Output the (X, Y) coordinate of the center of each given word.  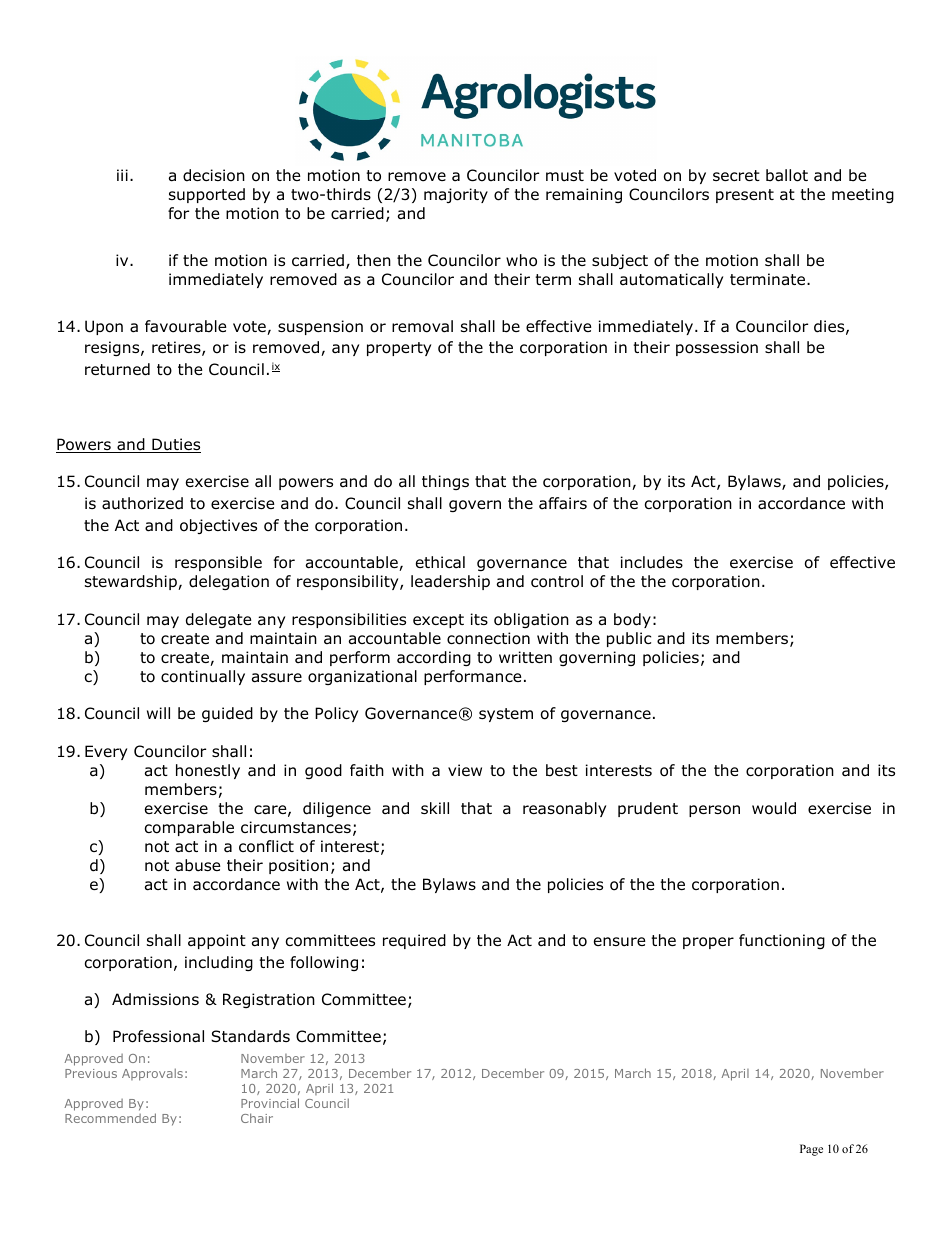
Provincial (270, 1103)
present (745, 196)
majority (456, 195)
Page (811, 1150)
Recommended (110, 1118)
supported (207, 195)
